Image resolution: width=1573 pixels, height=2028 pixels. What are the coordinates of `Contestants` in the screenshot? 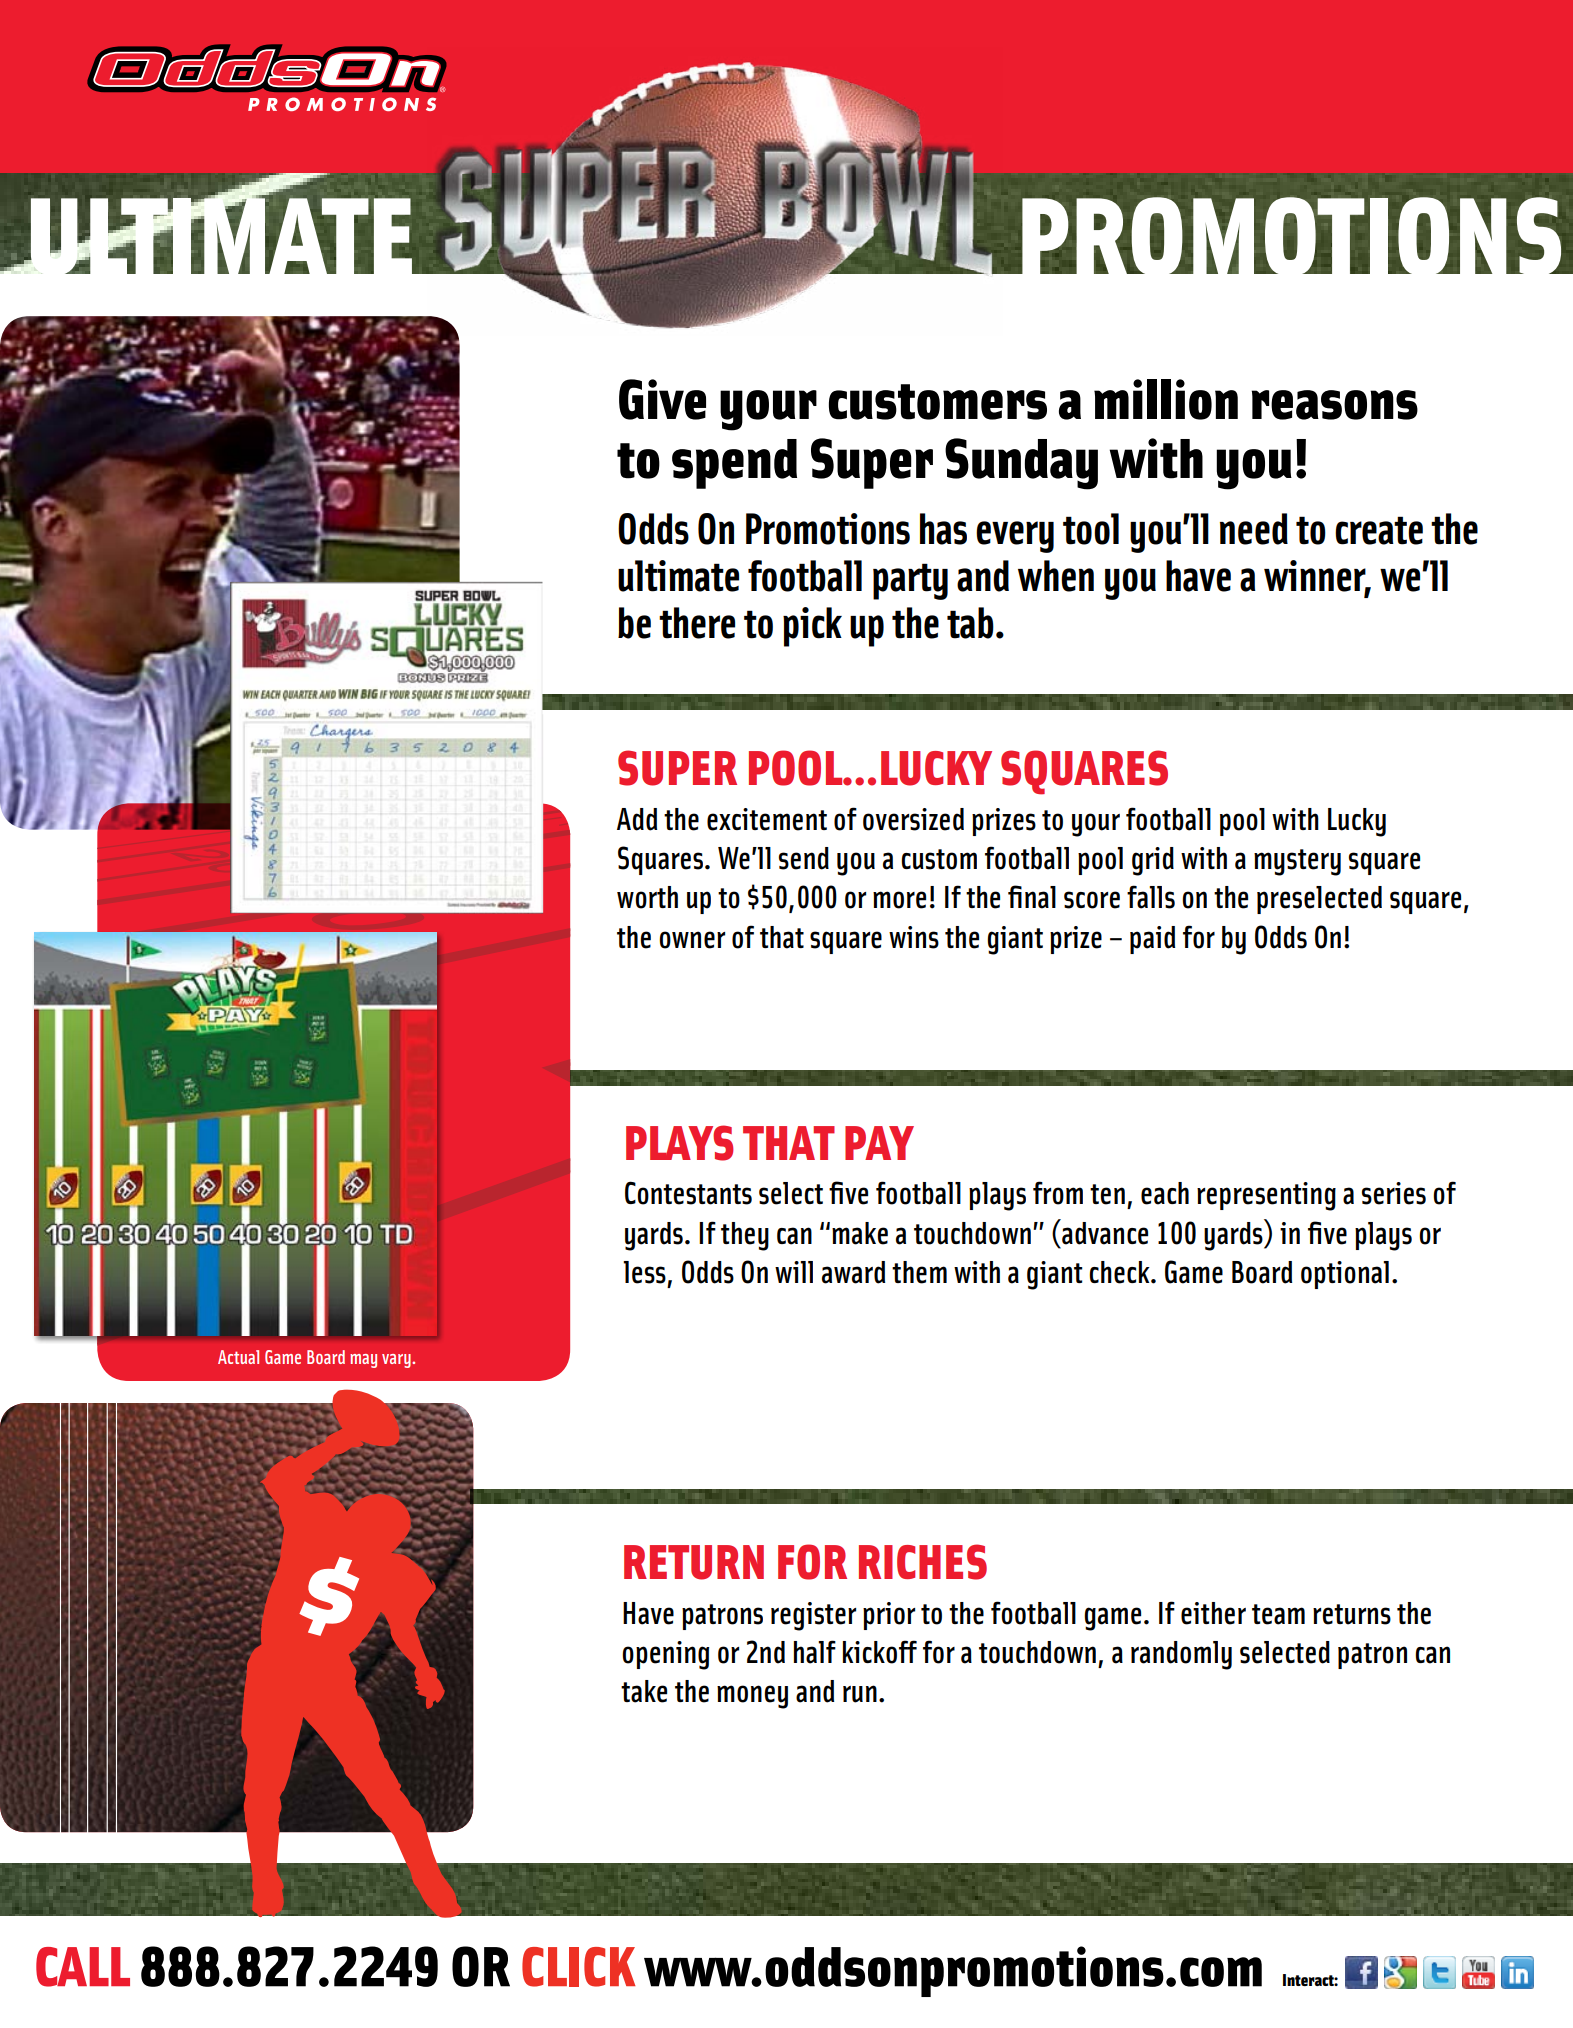 It's located at (688, 1193).
